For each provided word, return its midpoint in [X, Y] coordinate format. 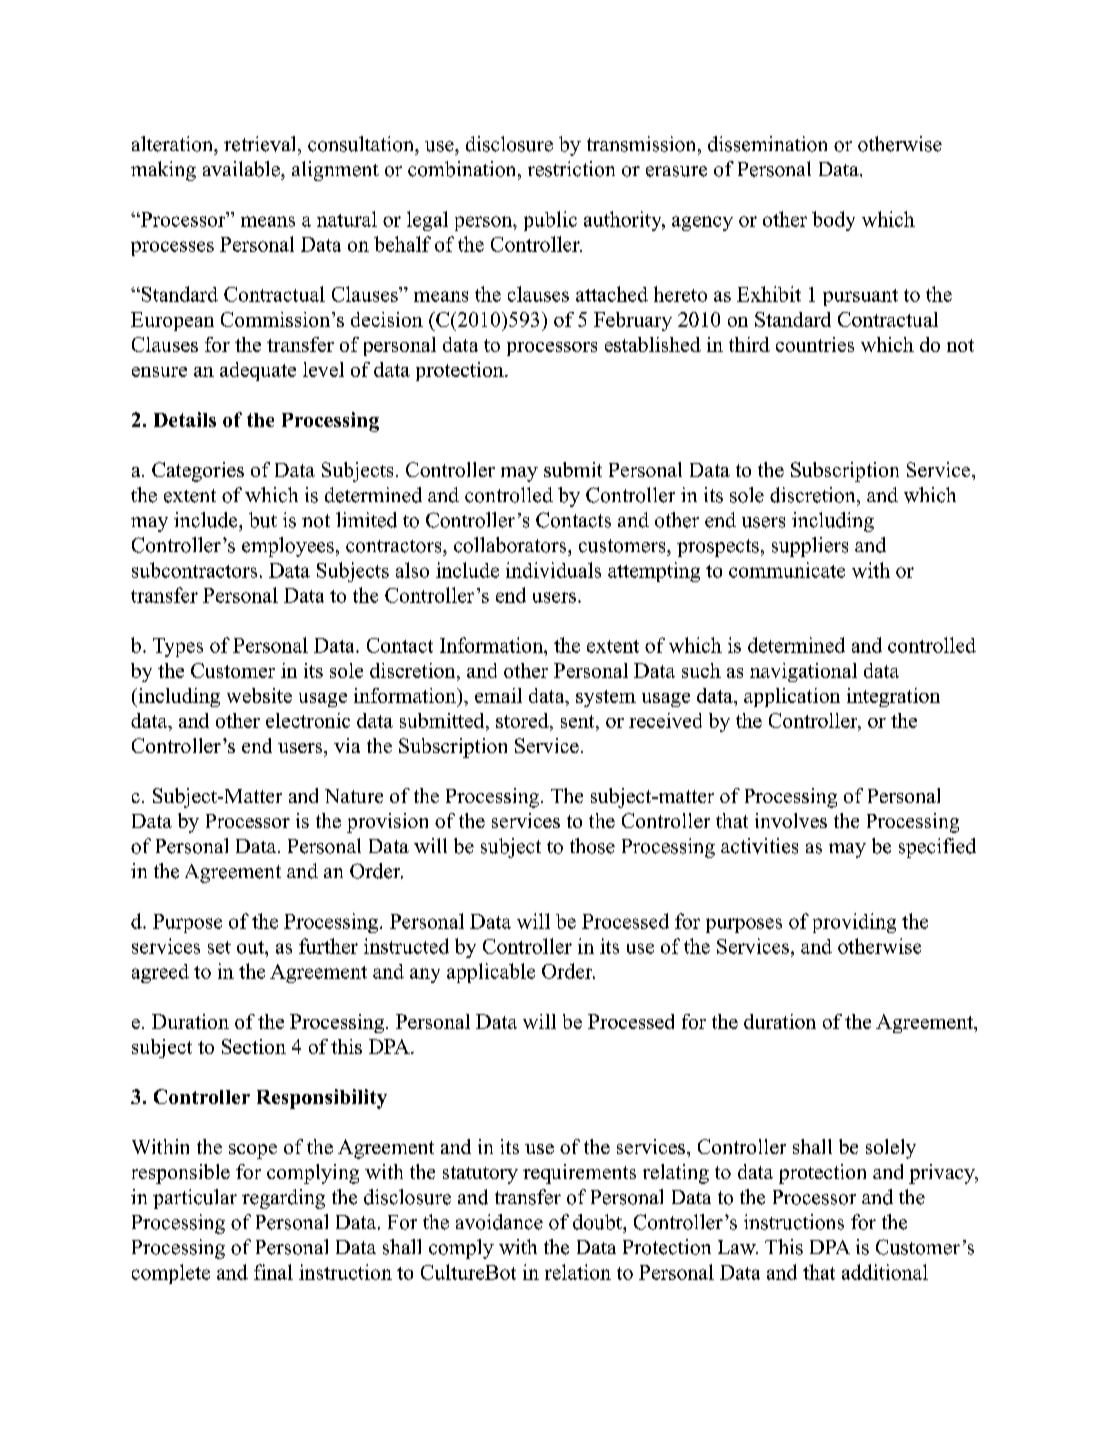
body [833, 221]
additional [885, 1272]
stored [523, 722]
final [273, 1272]
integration [893, 697]
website [259, 695]
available [242, 169]
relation [578, 1272]
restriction [571, 169]
